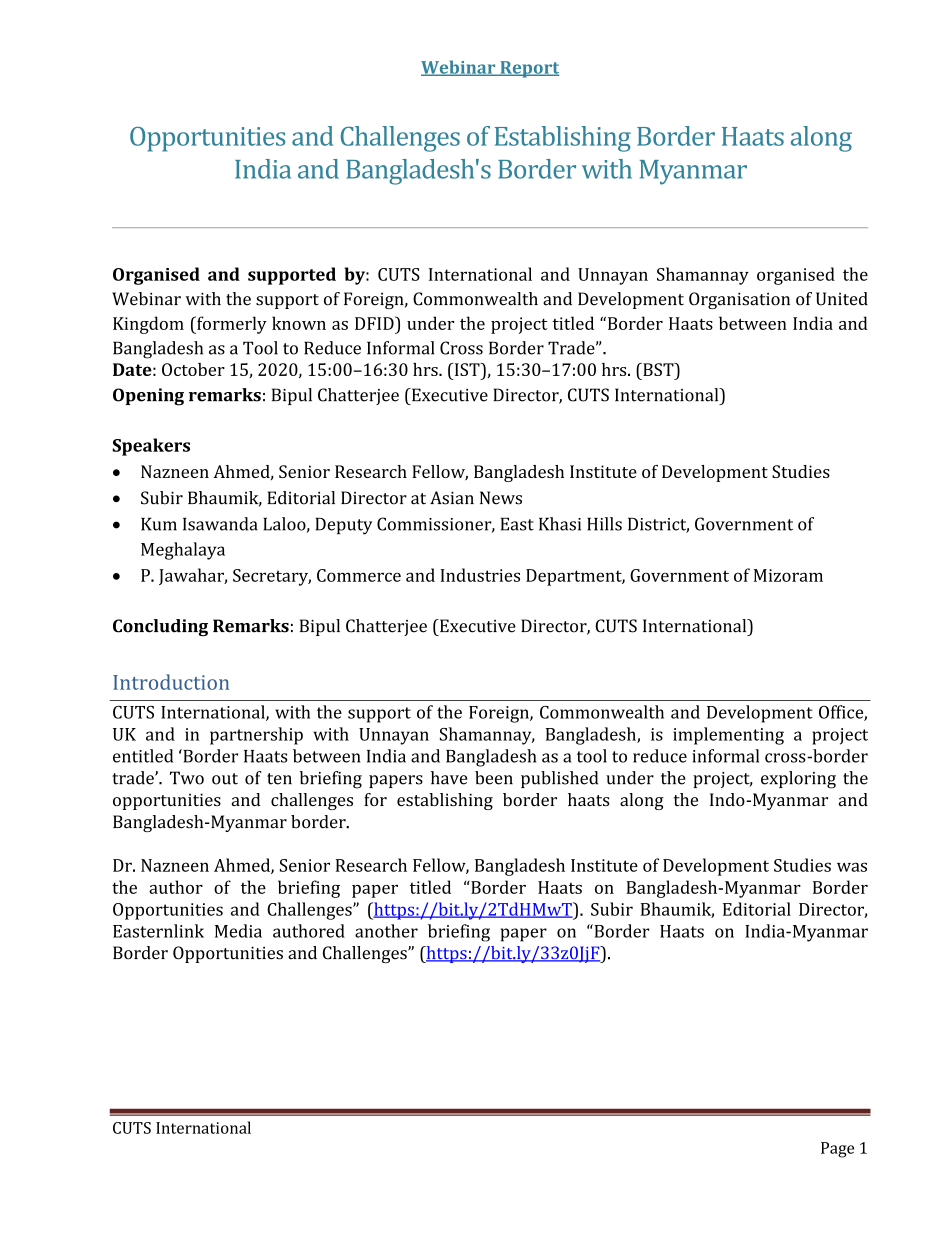 Image resolution: width=952 pixels, height=1233 pixels. What do you see at coordinates (852, 867) in the page?
I see `was` at bounding box center [852, 867].
